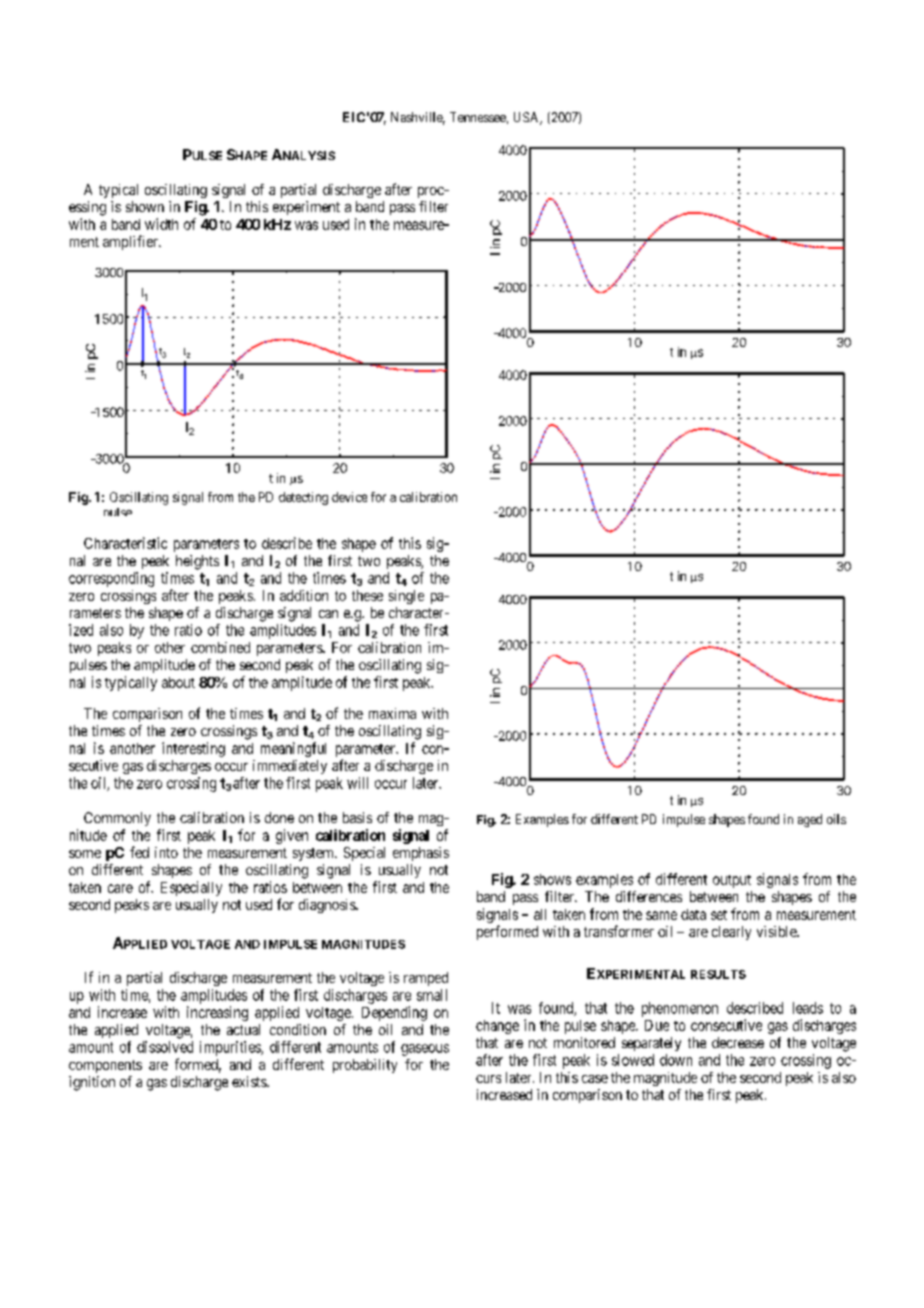 The height and width of the screenshot is (1308, 924). Describe the element at coordinates (406, 597) in the screenshot. I see `single` at that location.
